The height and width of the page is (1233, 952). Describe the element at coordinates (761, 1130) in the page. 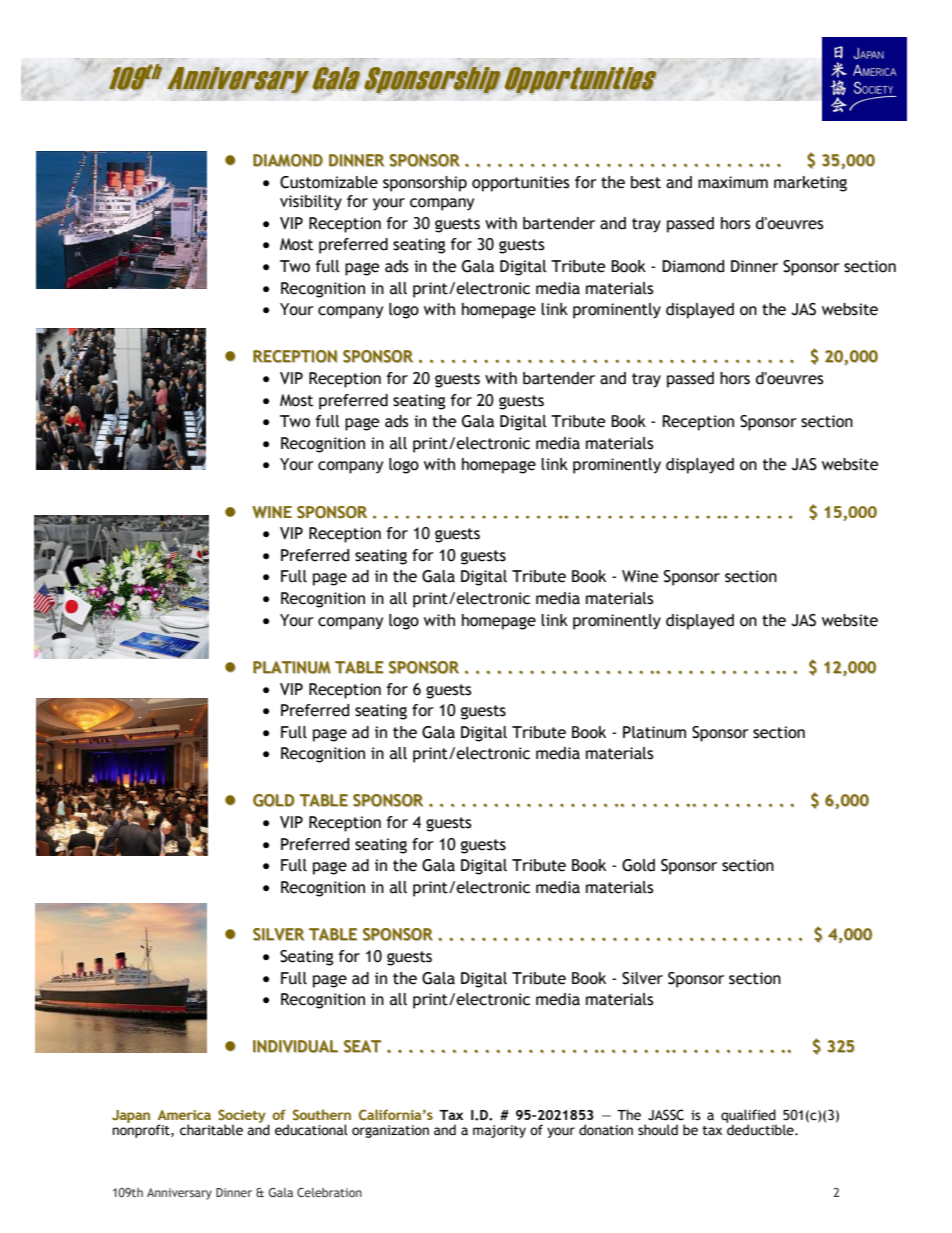

I see `deductible` at that location.
